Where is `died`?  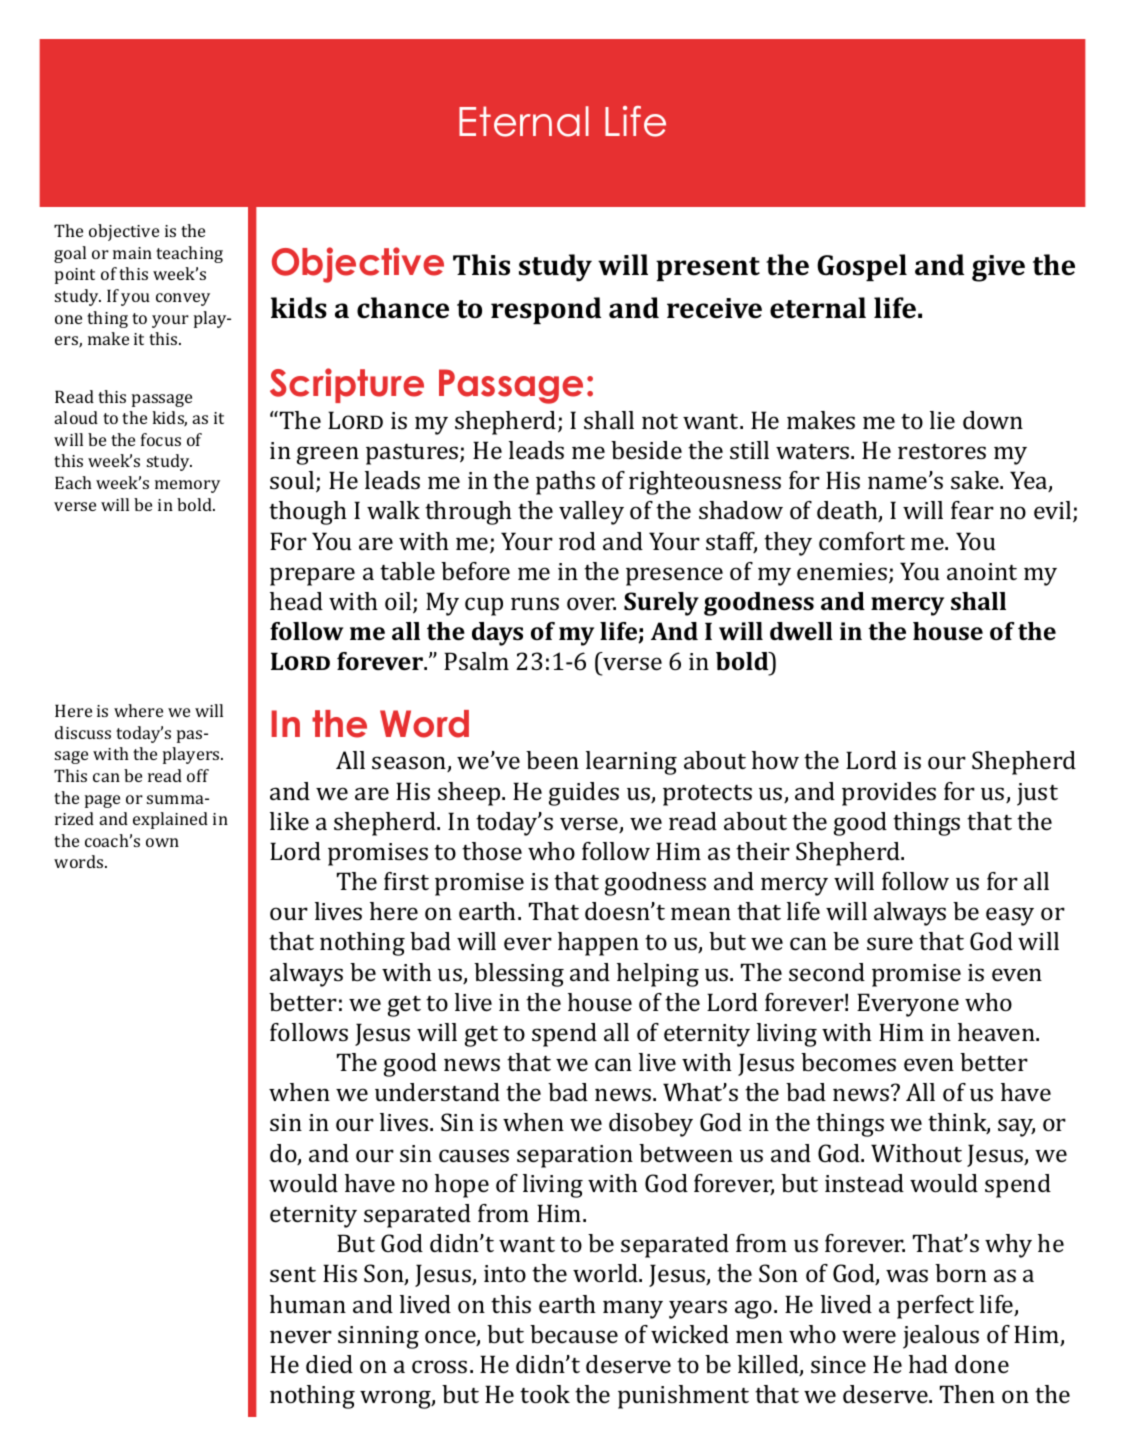
died is located at coordinates (329, 1364).
